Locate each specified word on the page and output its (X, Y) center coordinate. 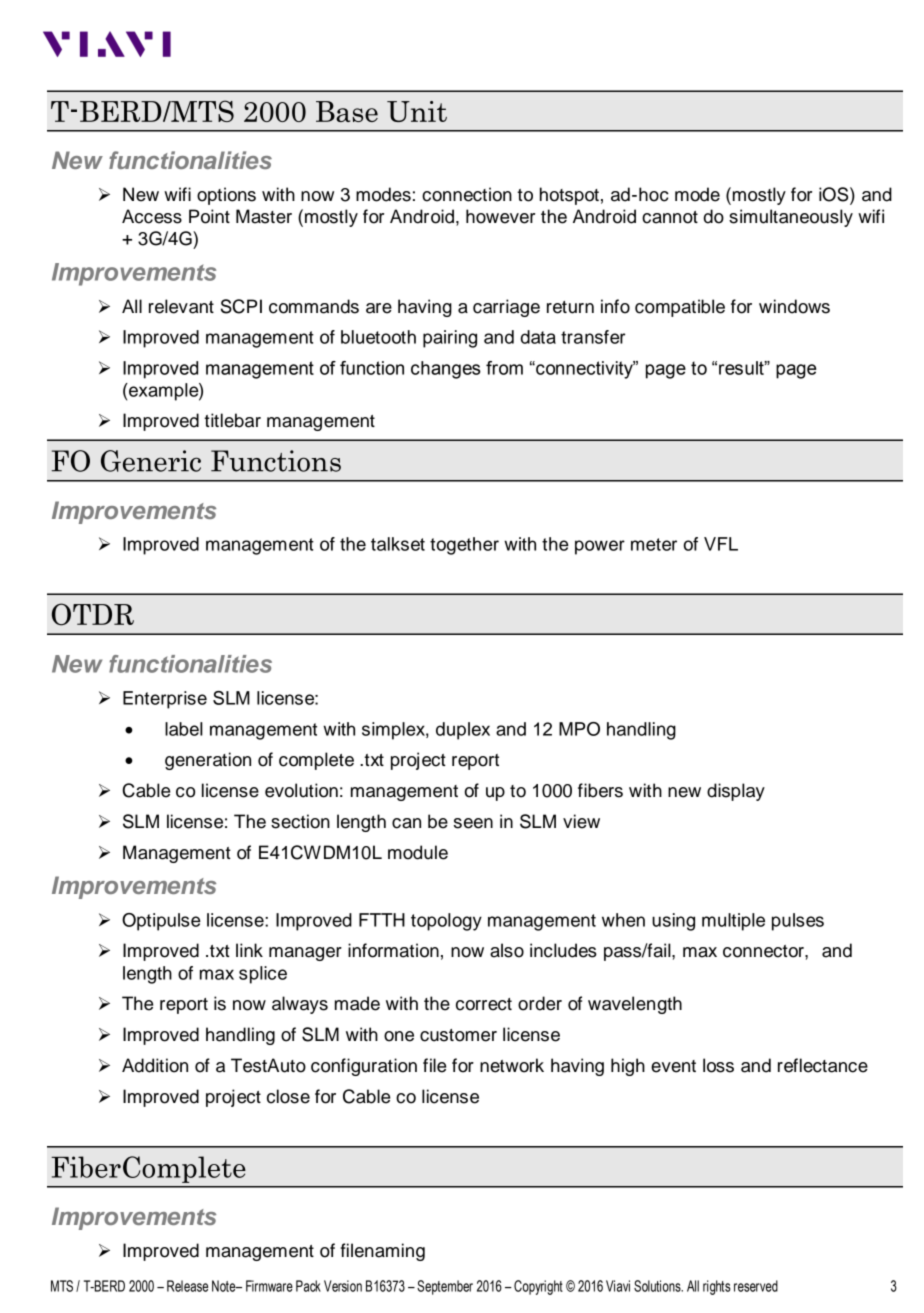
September (445, 1287)
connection (467, 194)
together (464, 546)
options (226, 196)
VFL (721, 544)
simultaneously (791, 218)
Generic (151, 461)
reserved (756, 1286)
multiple (733, 922)
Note (225, 1286)
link (249, 950)
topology (446, 922)
